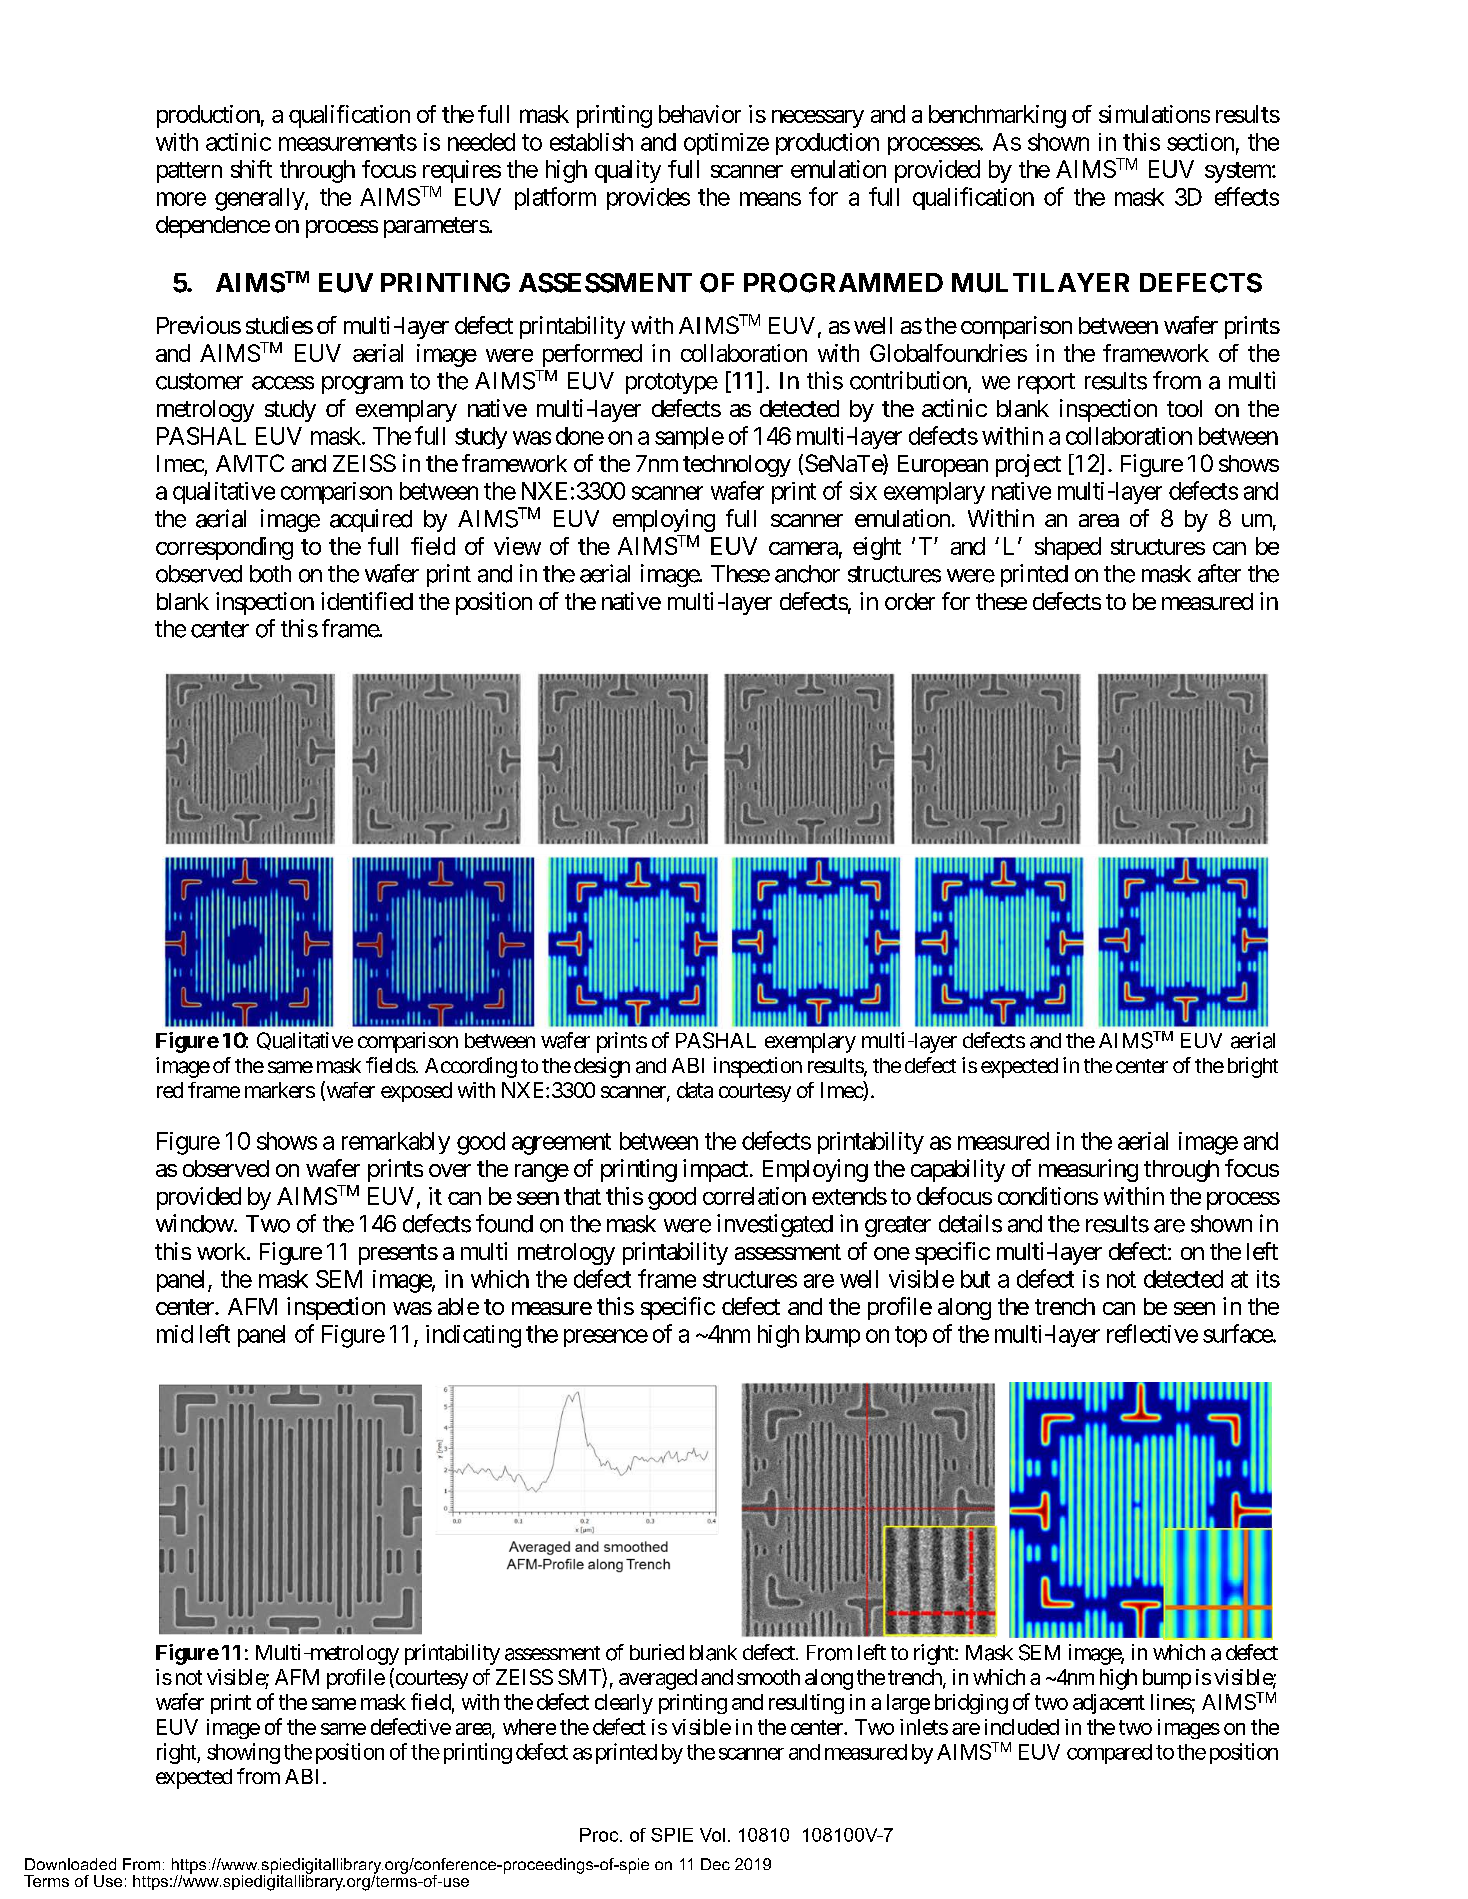  I want to click on quality, so click(628, 171).
